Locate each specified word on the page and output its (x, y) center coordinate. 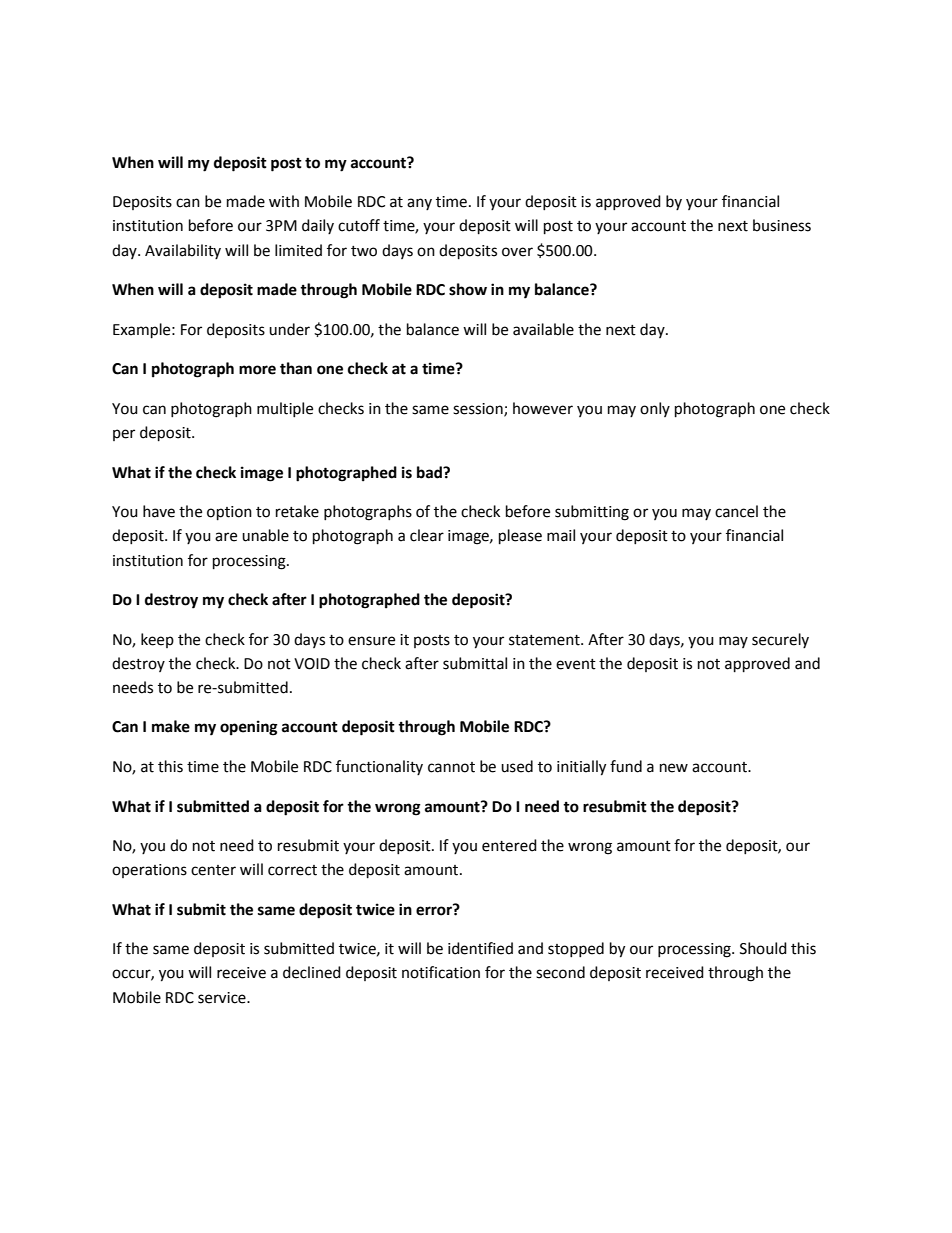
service (223, 998)
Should (763, 948)
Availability (183, 251)
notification (441, 972)
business (782, 225)
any (419, 204)
